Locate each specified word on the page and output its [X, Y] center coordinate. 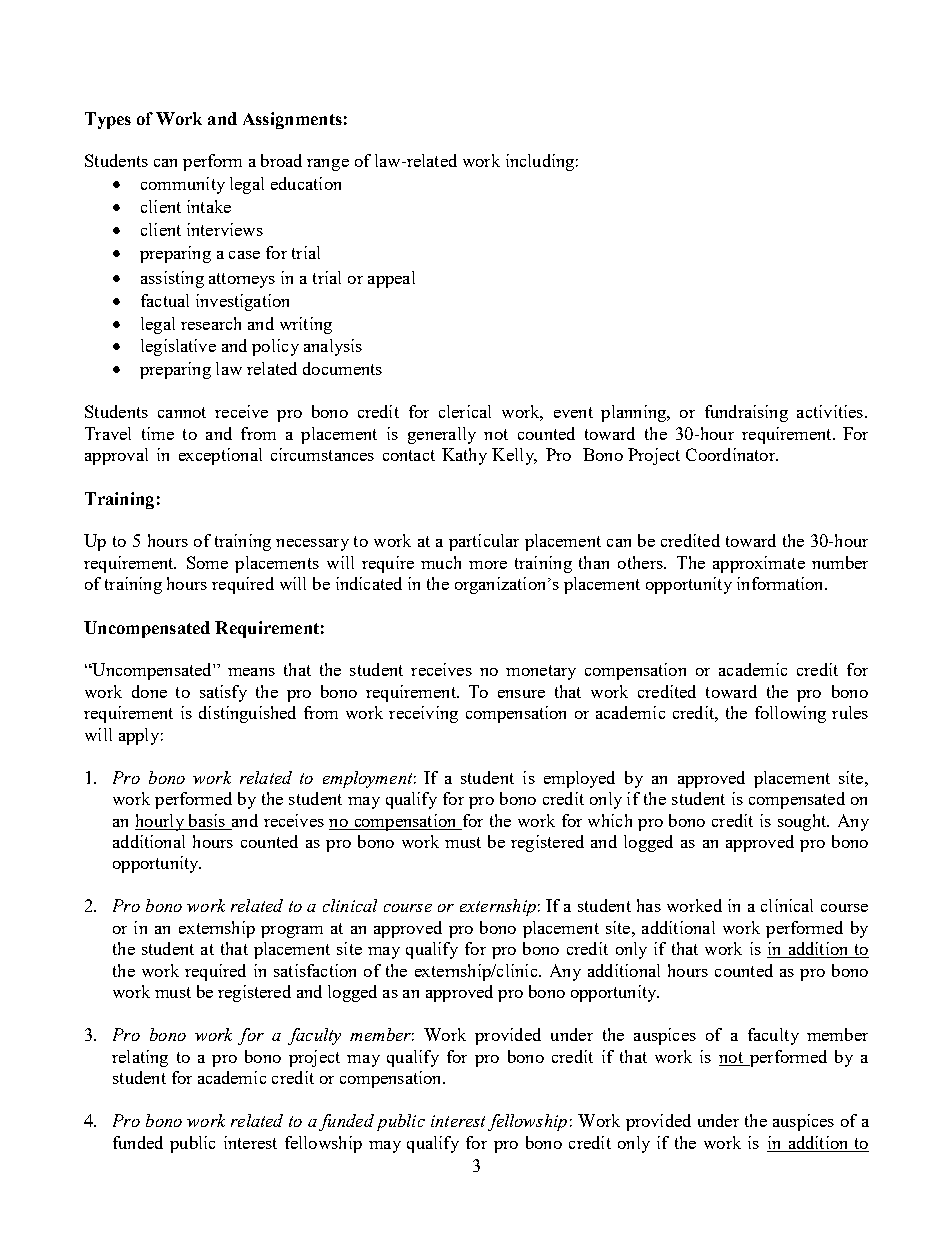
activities [831, 411]
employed [579, 779]
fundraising [746, 413]
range [328, 165]
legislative [178, 347]
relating [140, 1058]
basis [207, 820]
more [488, 565]
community [183, 185]
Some [207, 562]
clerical [465, 411]
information [781, 583]
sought [803, 822]
